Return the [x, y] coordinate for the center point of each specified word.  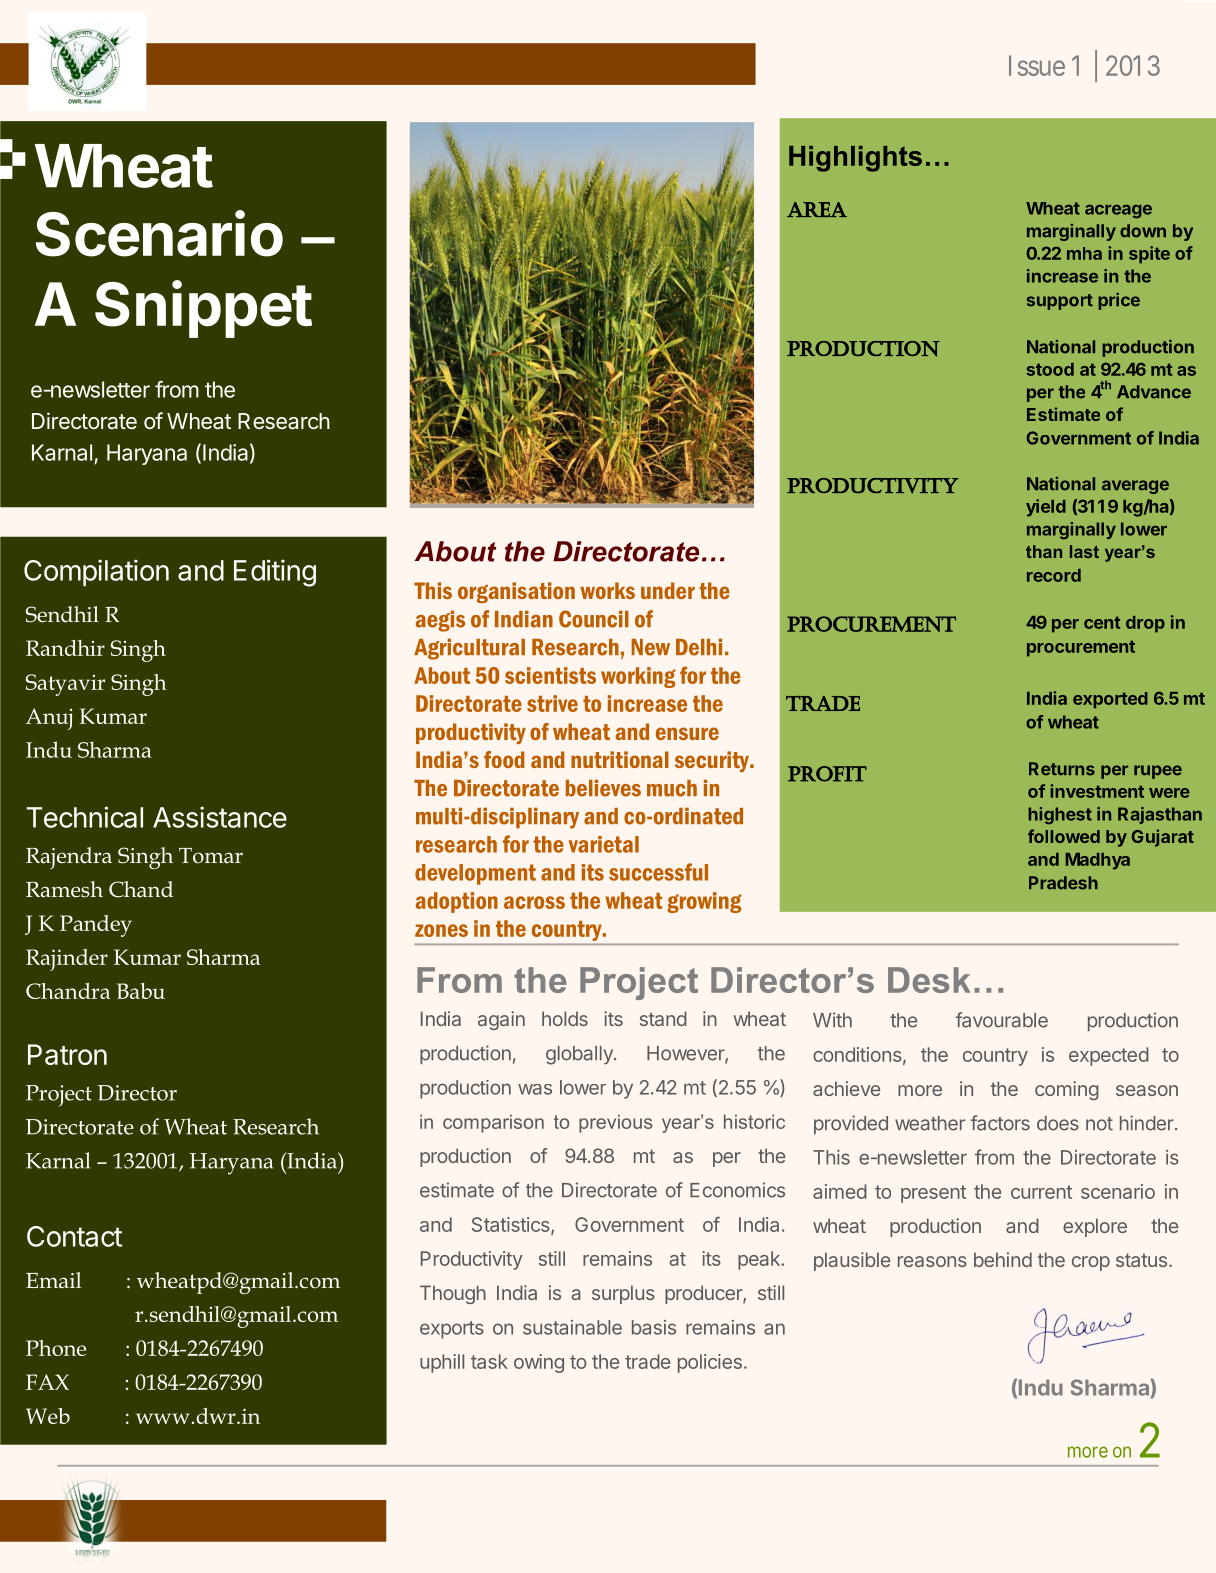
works [607, 590]
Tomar [211, 856]
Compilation [96, 572]
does [1058, 1123]
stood [1050, 369]
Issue [1037, 65]
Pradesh [1063, 883]
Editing [275, 573]
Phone [56, 1348]
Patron [67, 1054]
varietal [604, 844]
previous [616, 1123]
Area [817, 209]
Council [594, 619]
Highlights [855, 159]
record [1054, 575]
